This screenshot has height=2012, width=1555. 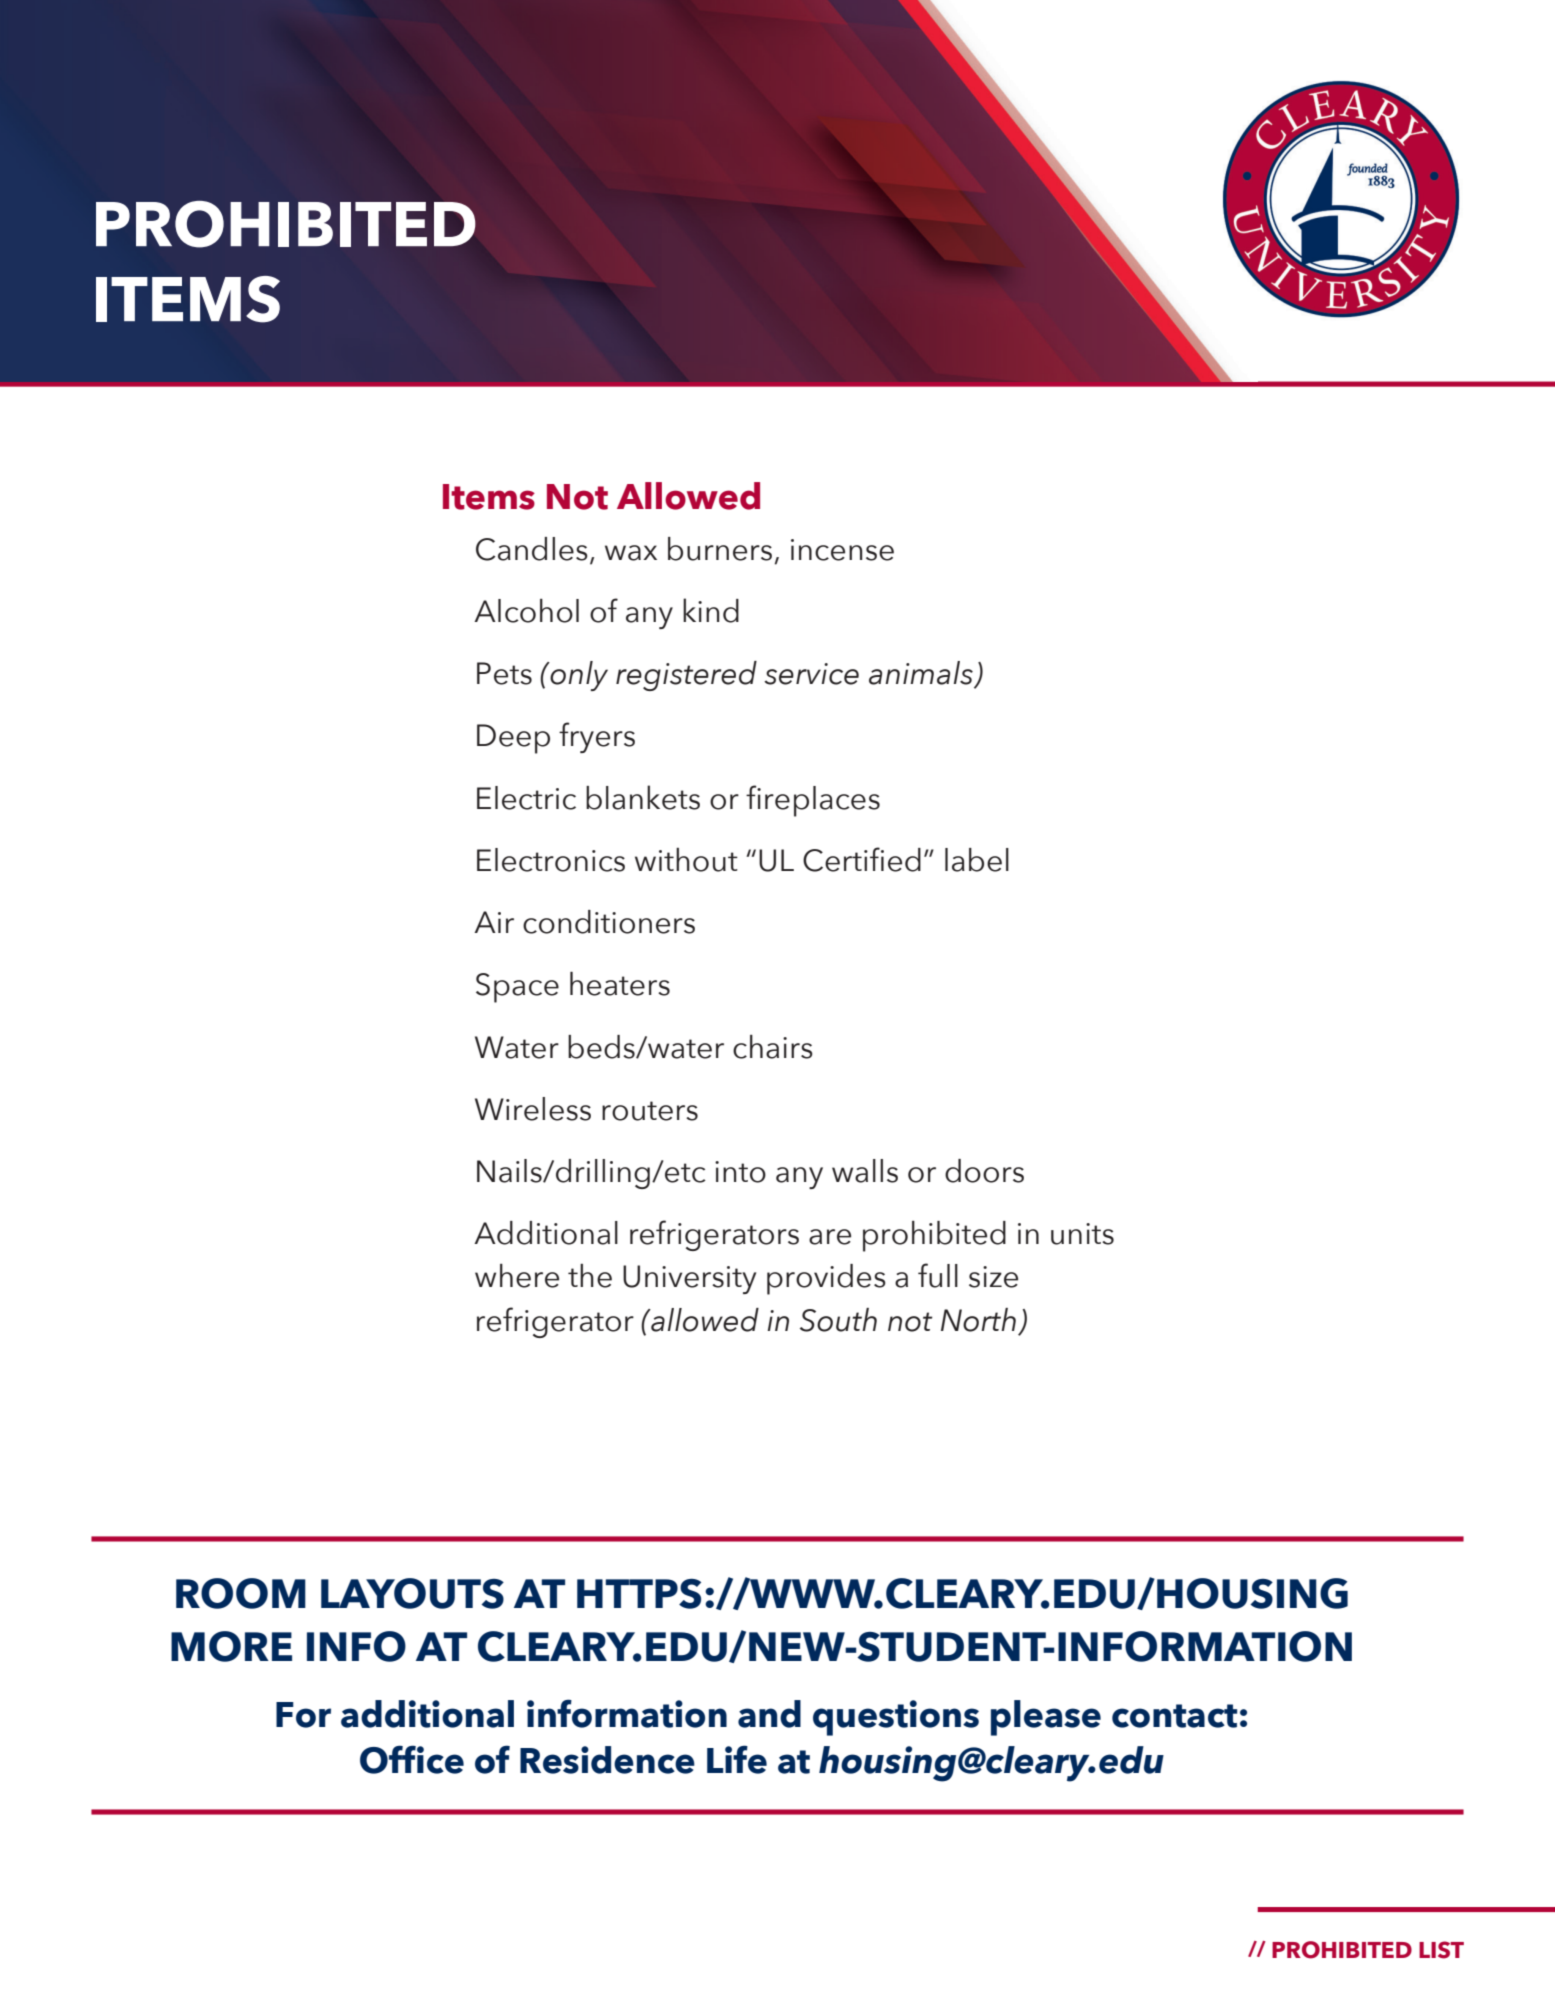 I want to click on where, so click(x=517, y=1276).
